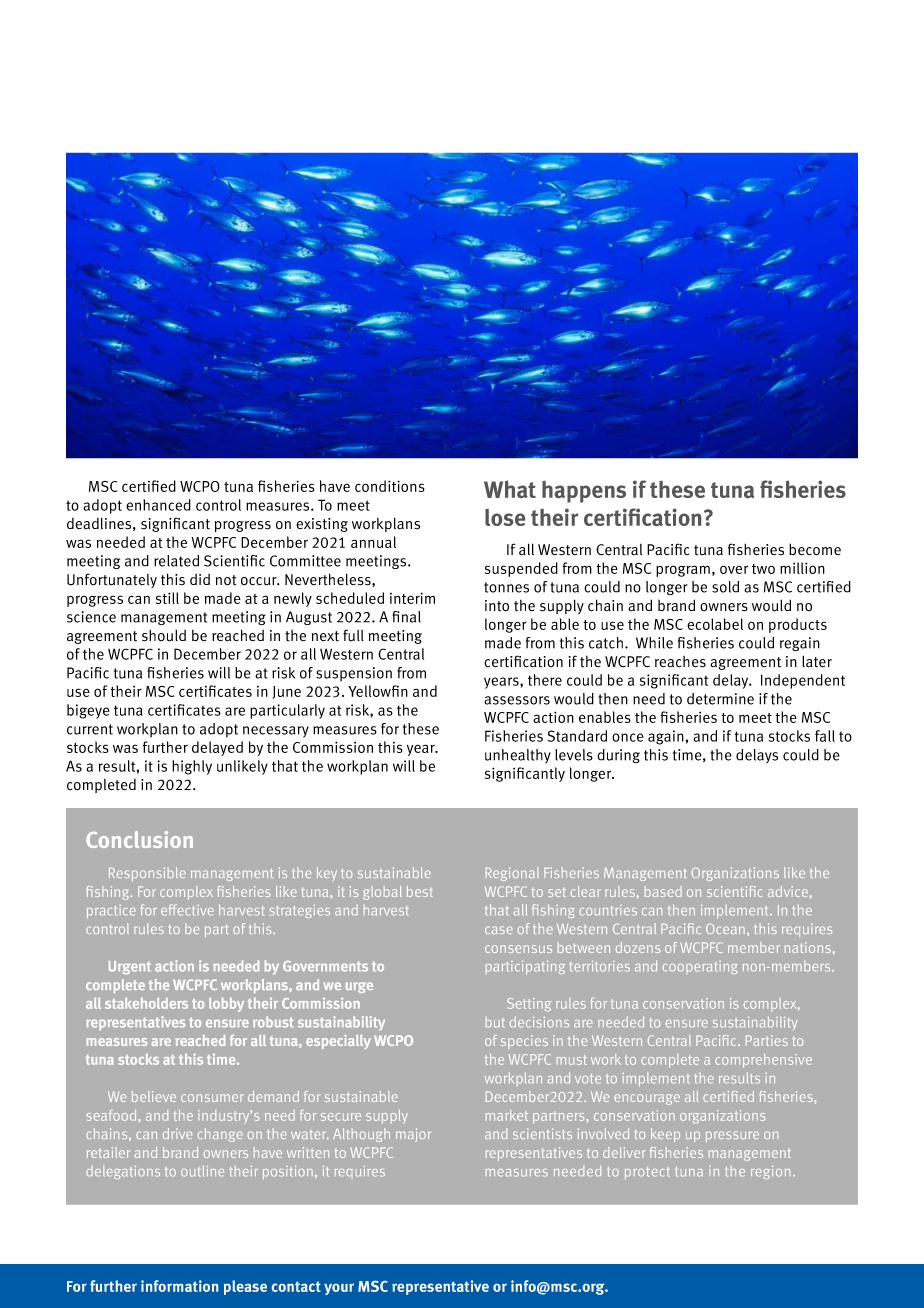 Image resolution: width=924 pixels, height=1308 pixels. I want to click on market, so click(506, 1115).
